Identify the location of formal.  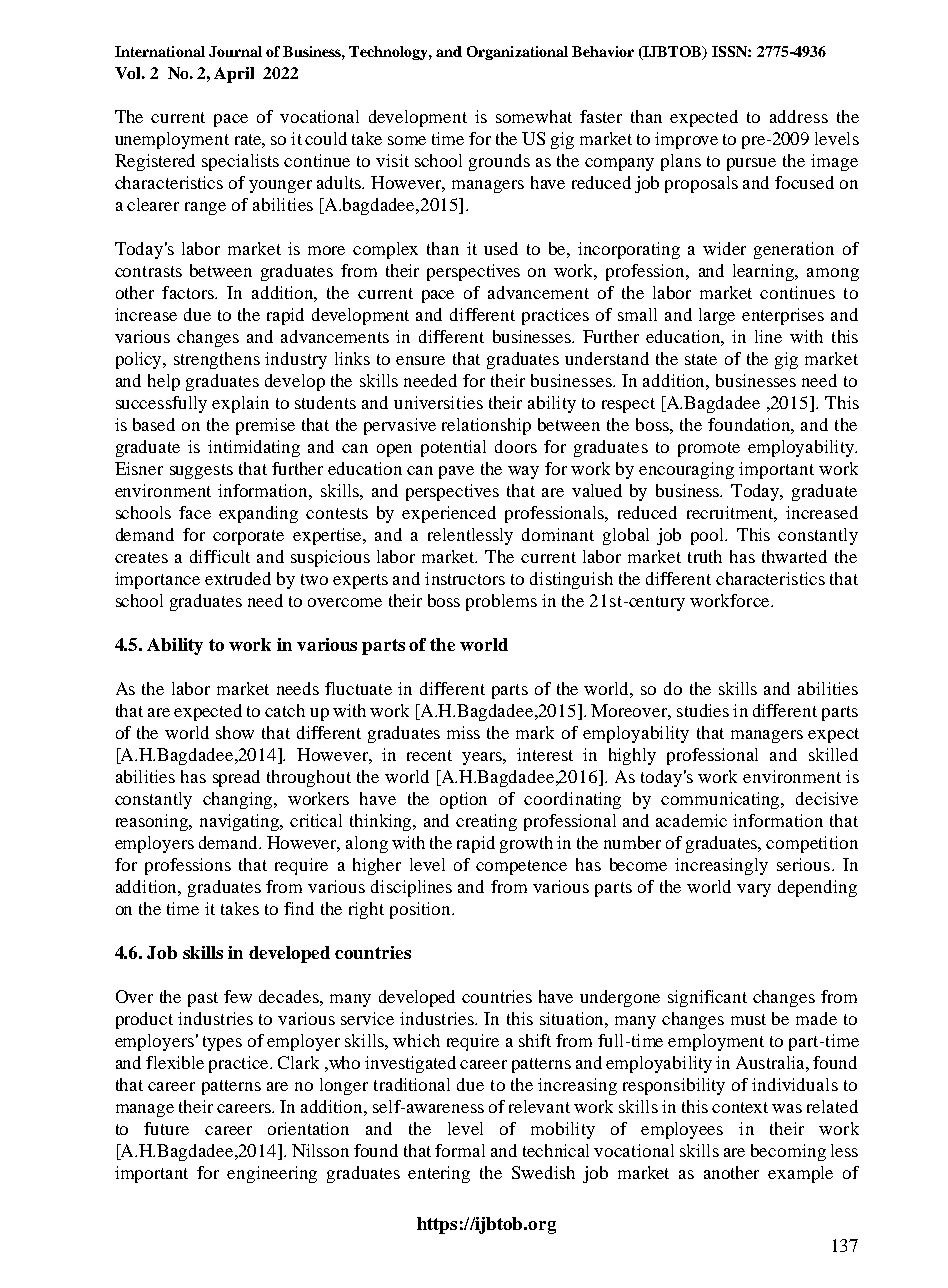
(460, 1150).
